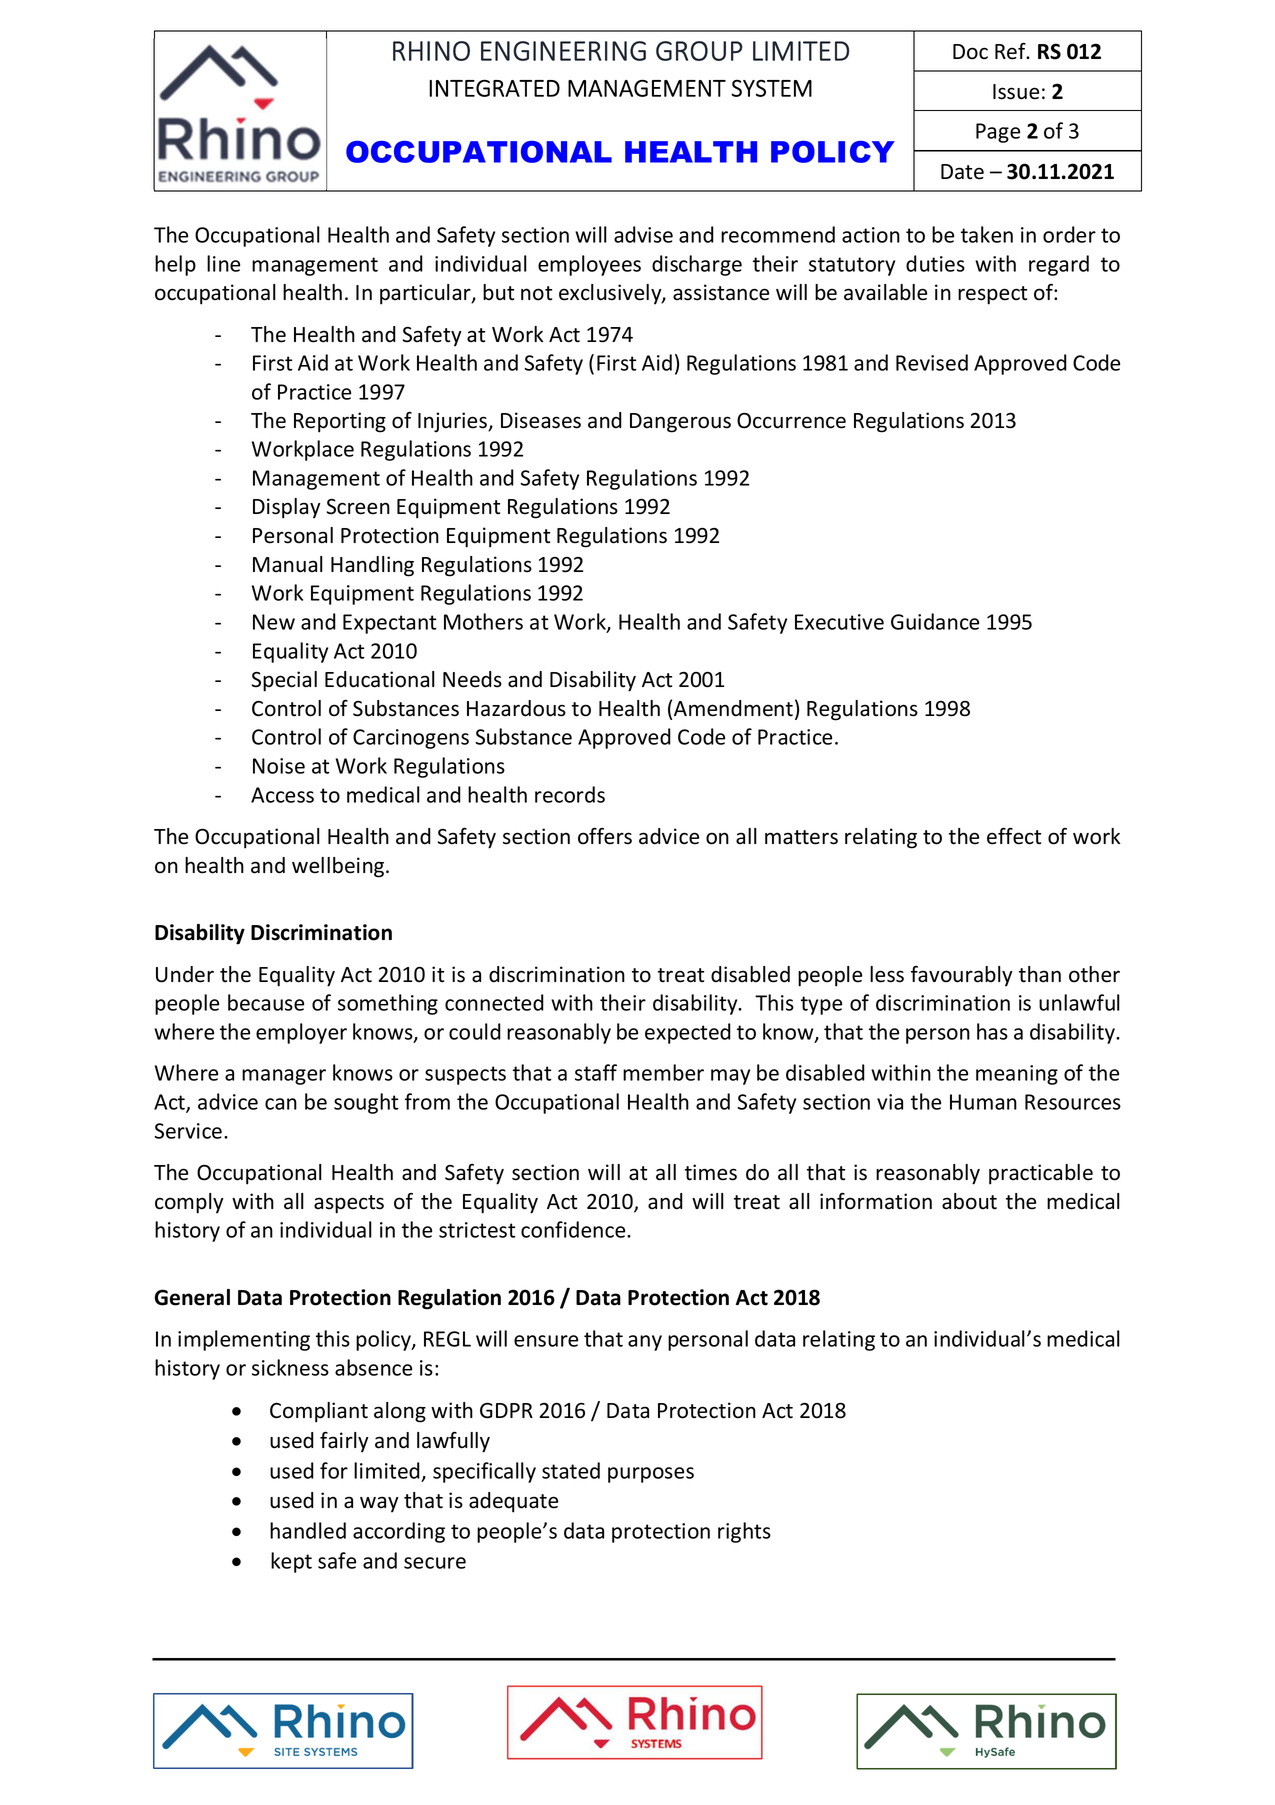  I want to click on employer, so click(301, 1033).
